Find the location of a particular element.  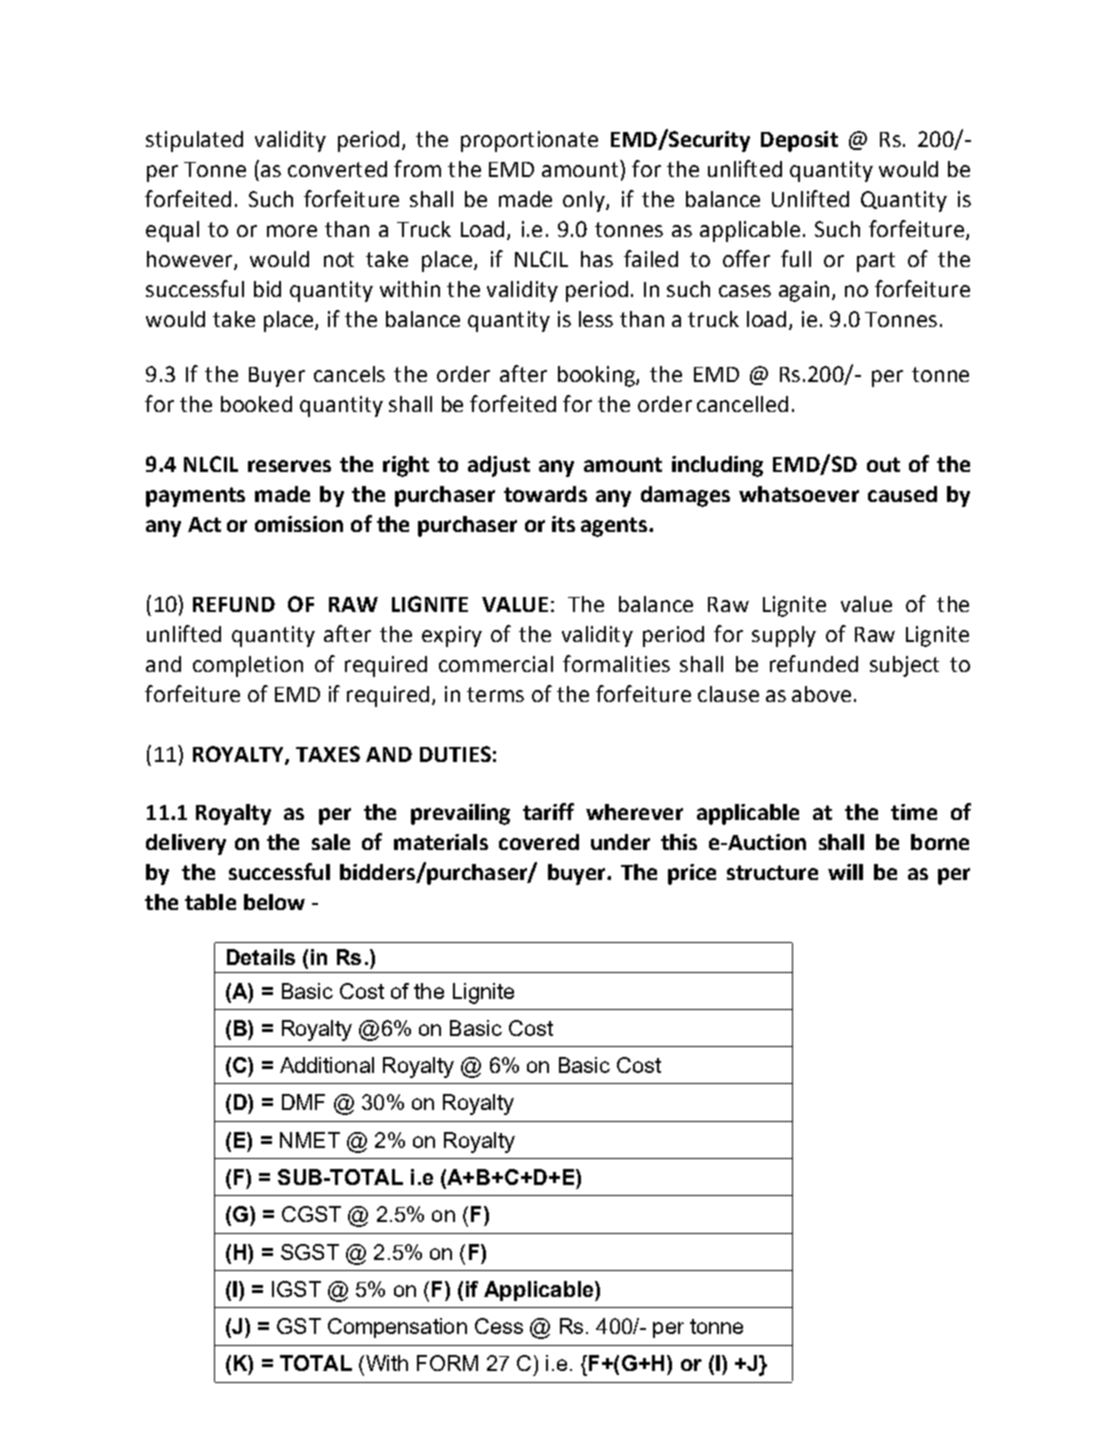

Compensation is located at coordinates (397, 1328).
